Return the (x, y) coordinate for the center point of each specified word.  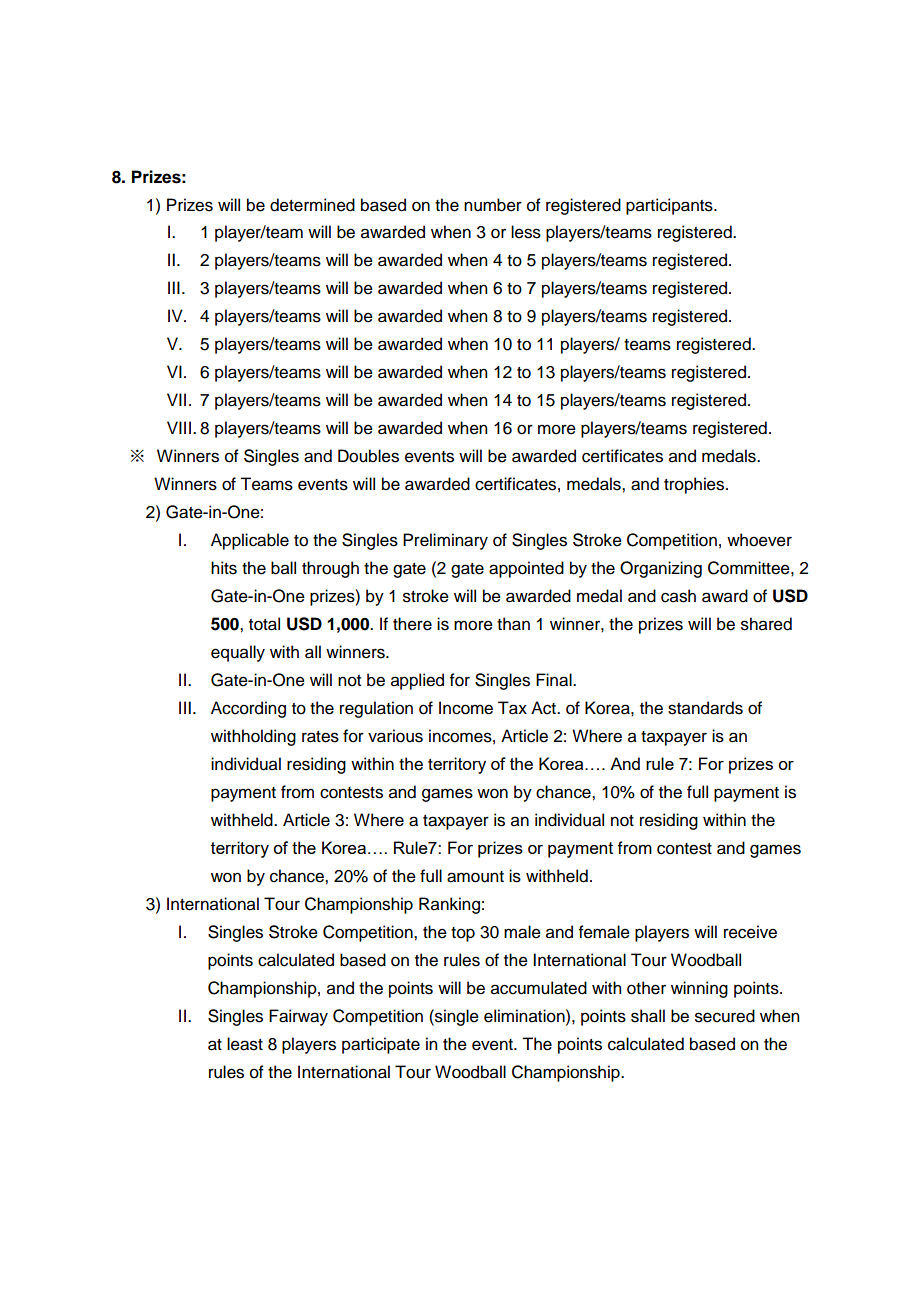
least (245, 1044)
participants (670, 206)
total (264, 624)
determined (312, 205)
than (513, 624)
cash (678, 596)
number (493, 205)
